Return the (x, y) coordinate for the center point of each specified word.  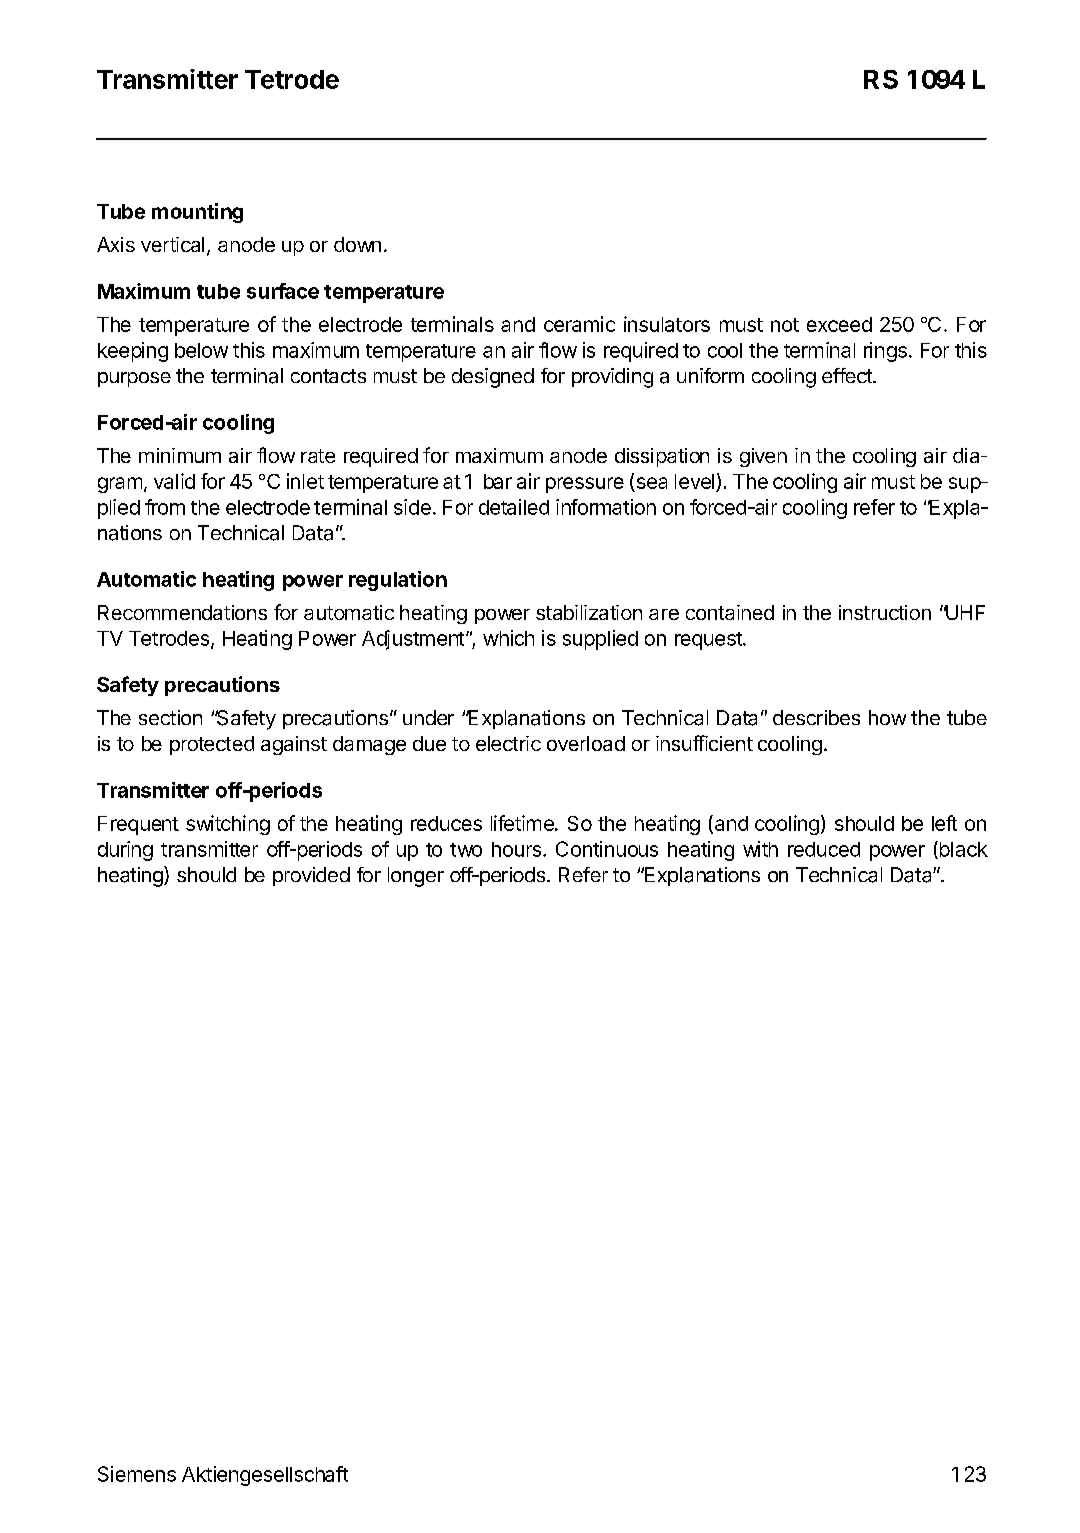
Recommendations (182, 612)
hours (516, 849)
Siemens (137, 1474)
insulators (667, 324)
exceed (839, 324)
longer (416, 877)
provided (311, 876)
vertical (172, 244)
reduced (824, 849)
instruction (885, 612)
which (508, 638)
